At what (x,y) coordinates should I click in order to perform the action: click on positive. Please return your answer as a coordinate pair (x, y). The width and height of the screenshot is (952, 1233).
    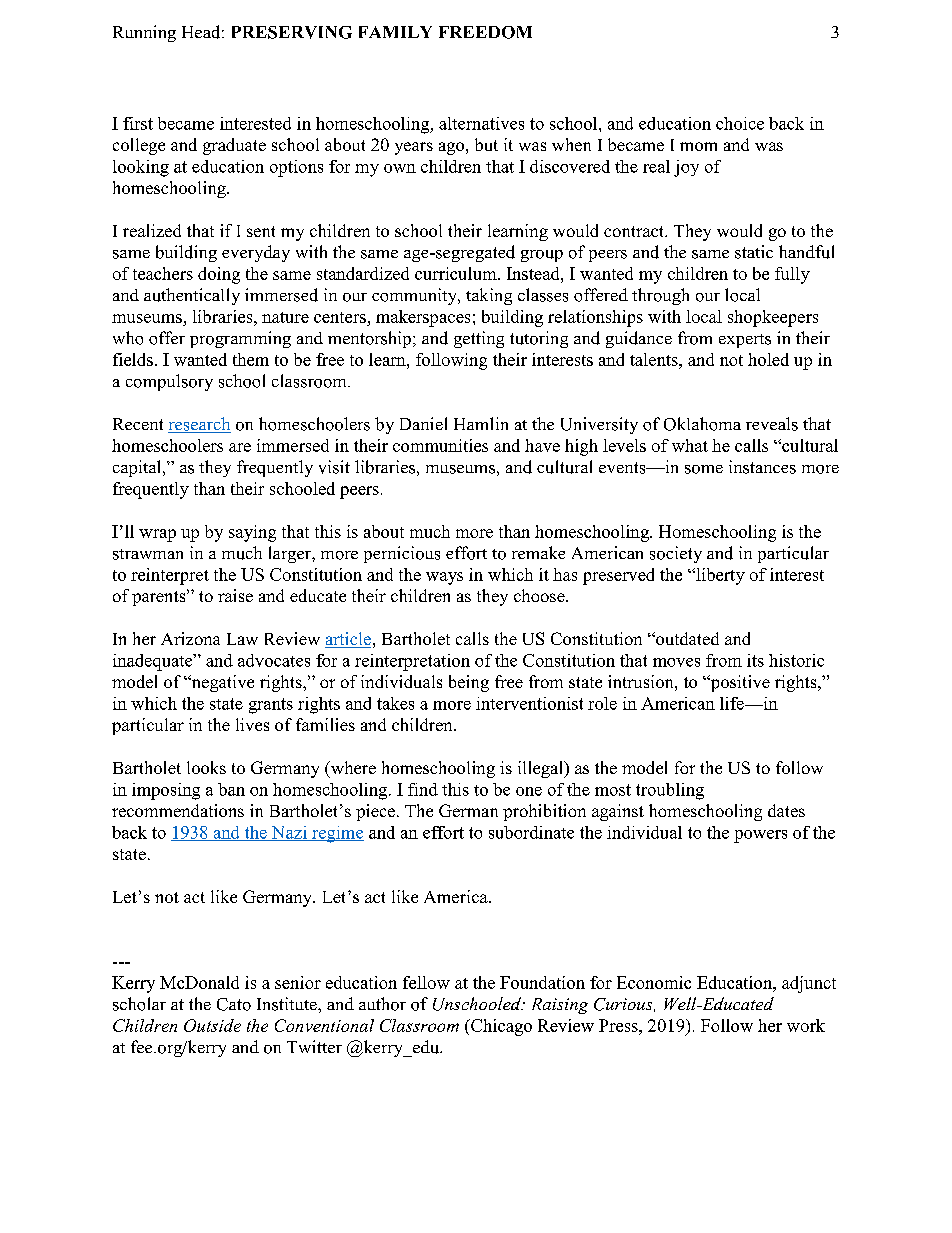
    Looking at the image, I should click on (739, 683).
